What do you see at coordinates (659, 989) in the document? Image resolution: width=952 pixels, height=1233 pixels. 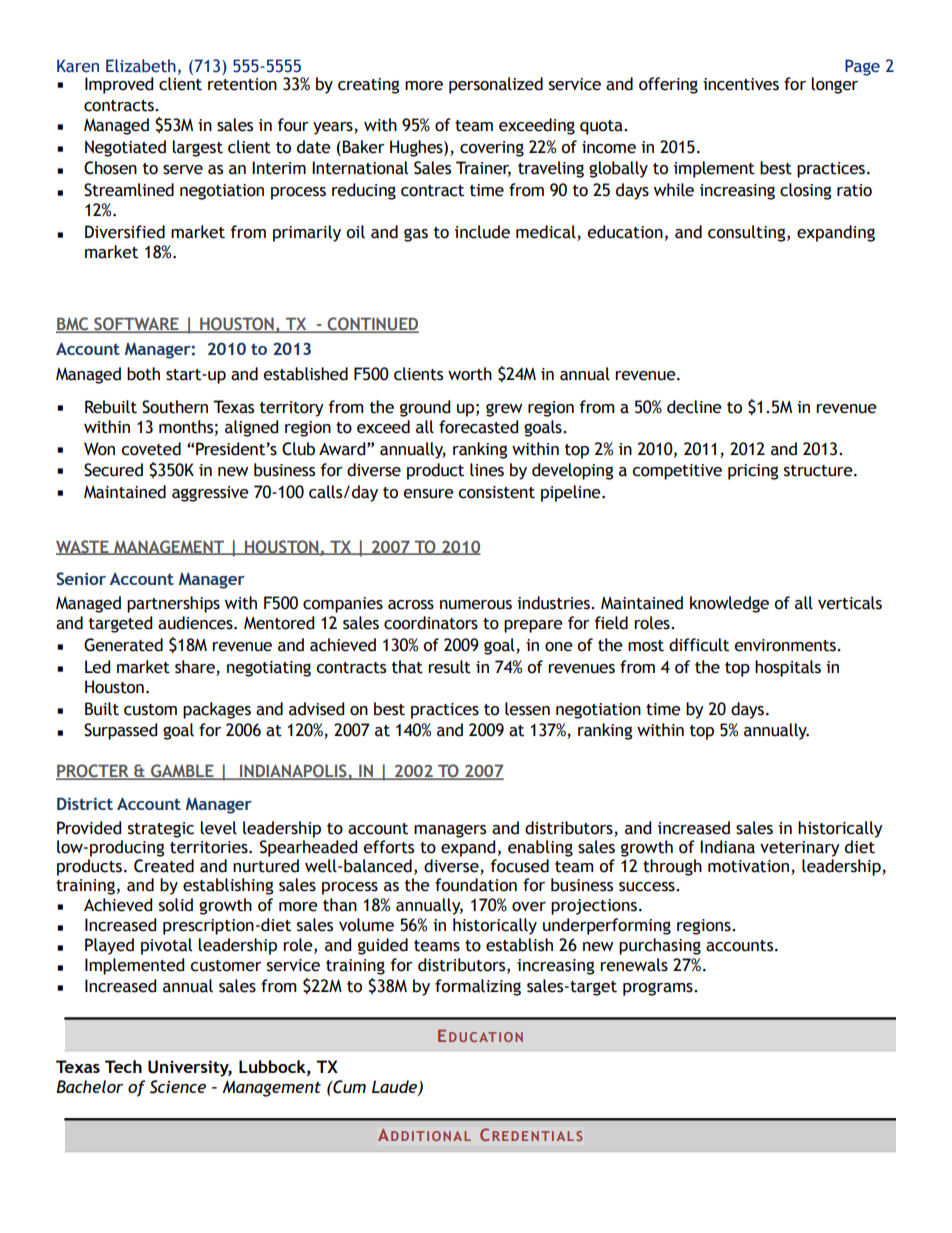 I see `programs` at bounding box center [659, 989].
